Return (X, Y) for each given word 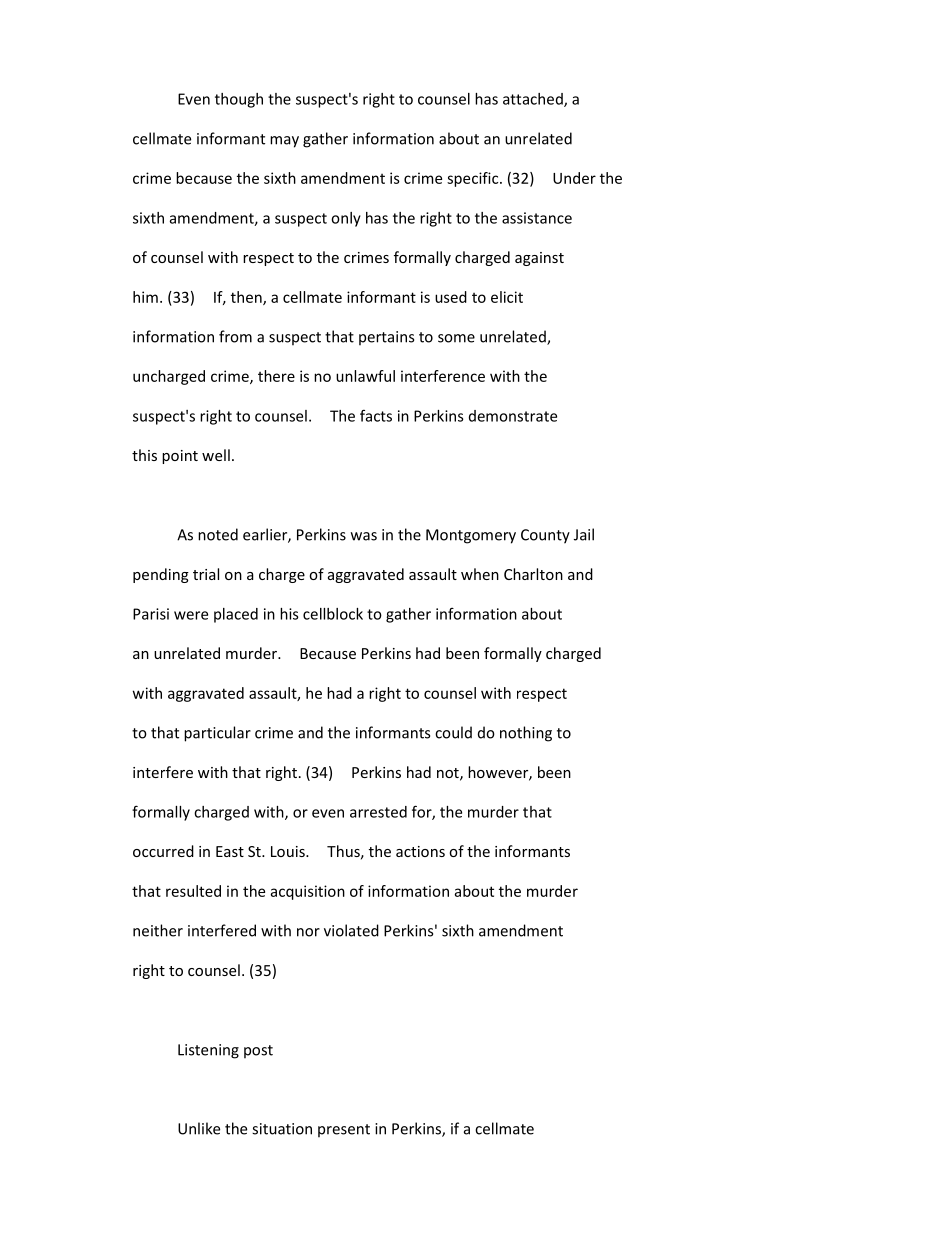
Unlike (199, 1128)
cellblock (333, 614)
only (346, 219)
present (344, 1131)
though (239, 100)
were (191, 615)
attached (534, 100)
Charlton (533, 574)
